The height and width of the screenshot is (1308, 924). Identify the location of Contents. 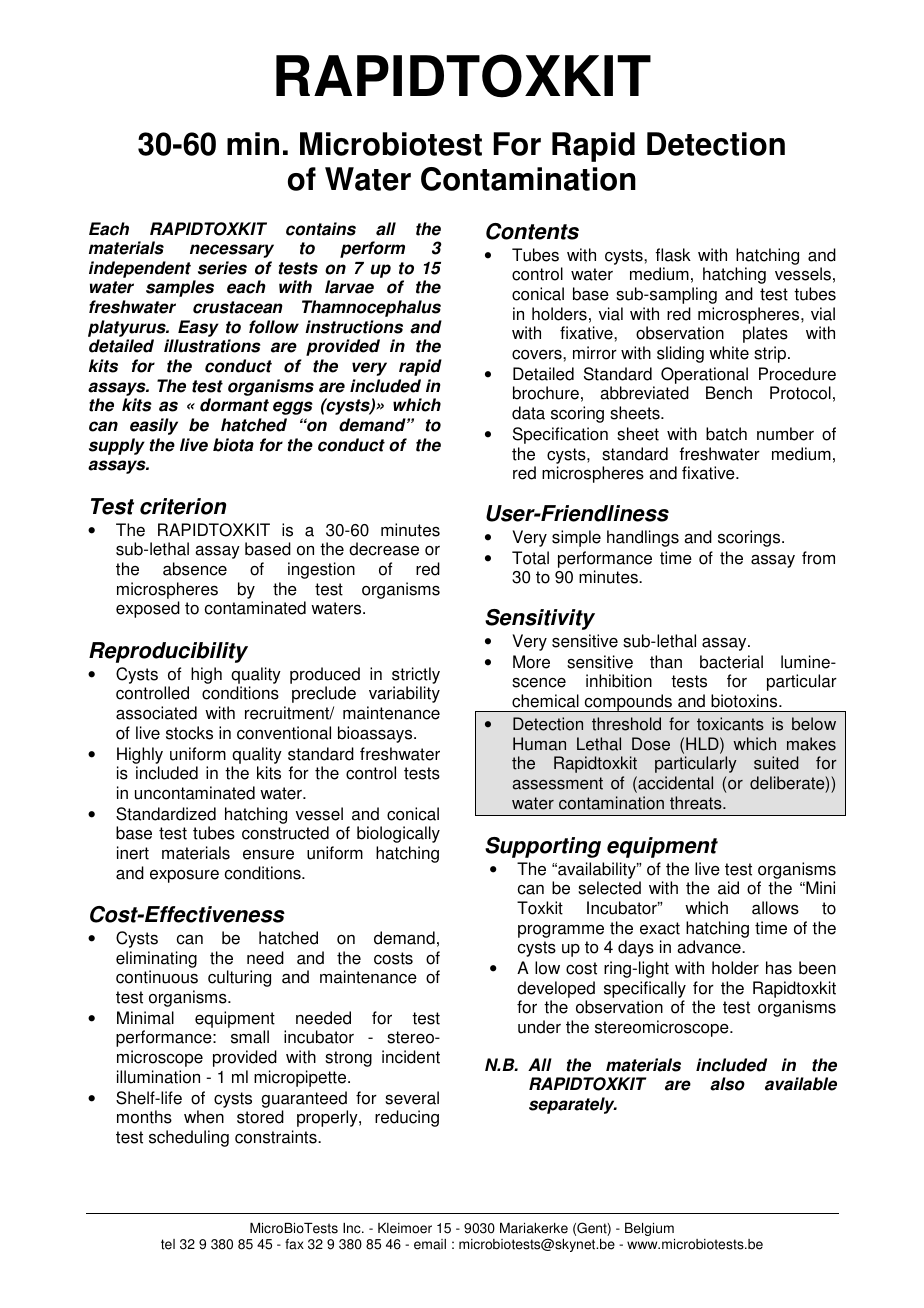
(532, 231).
